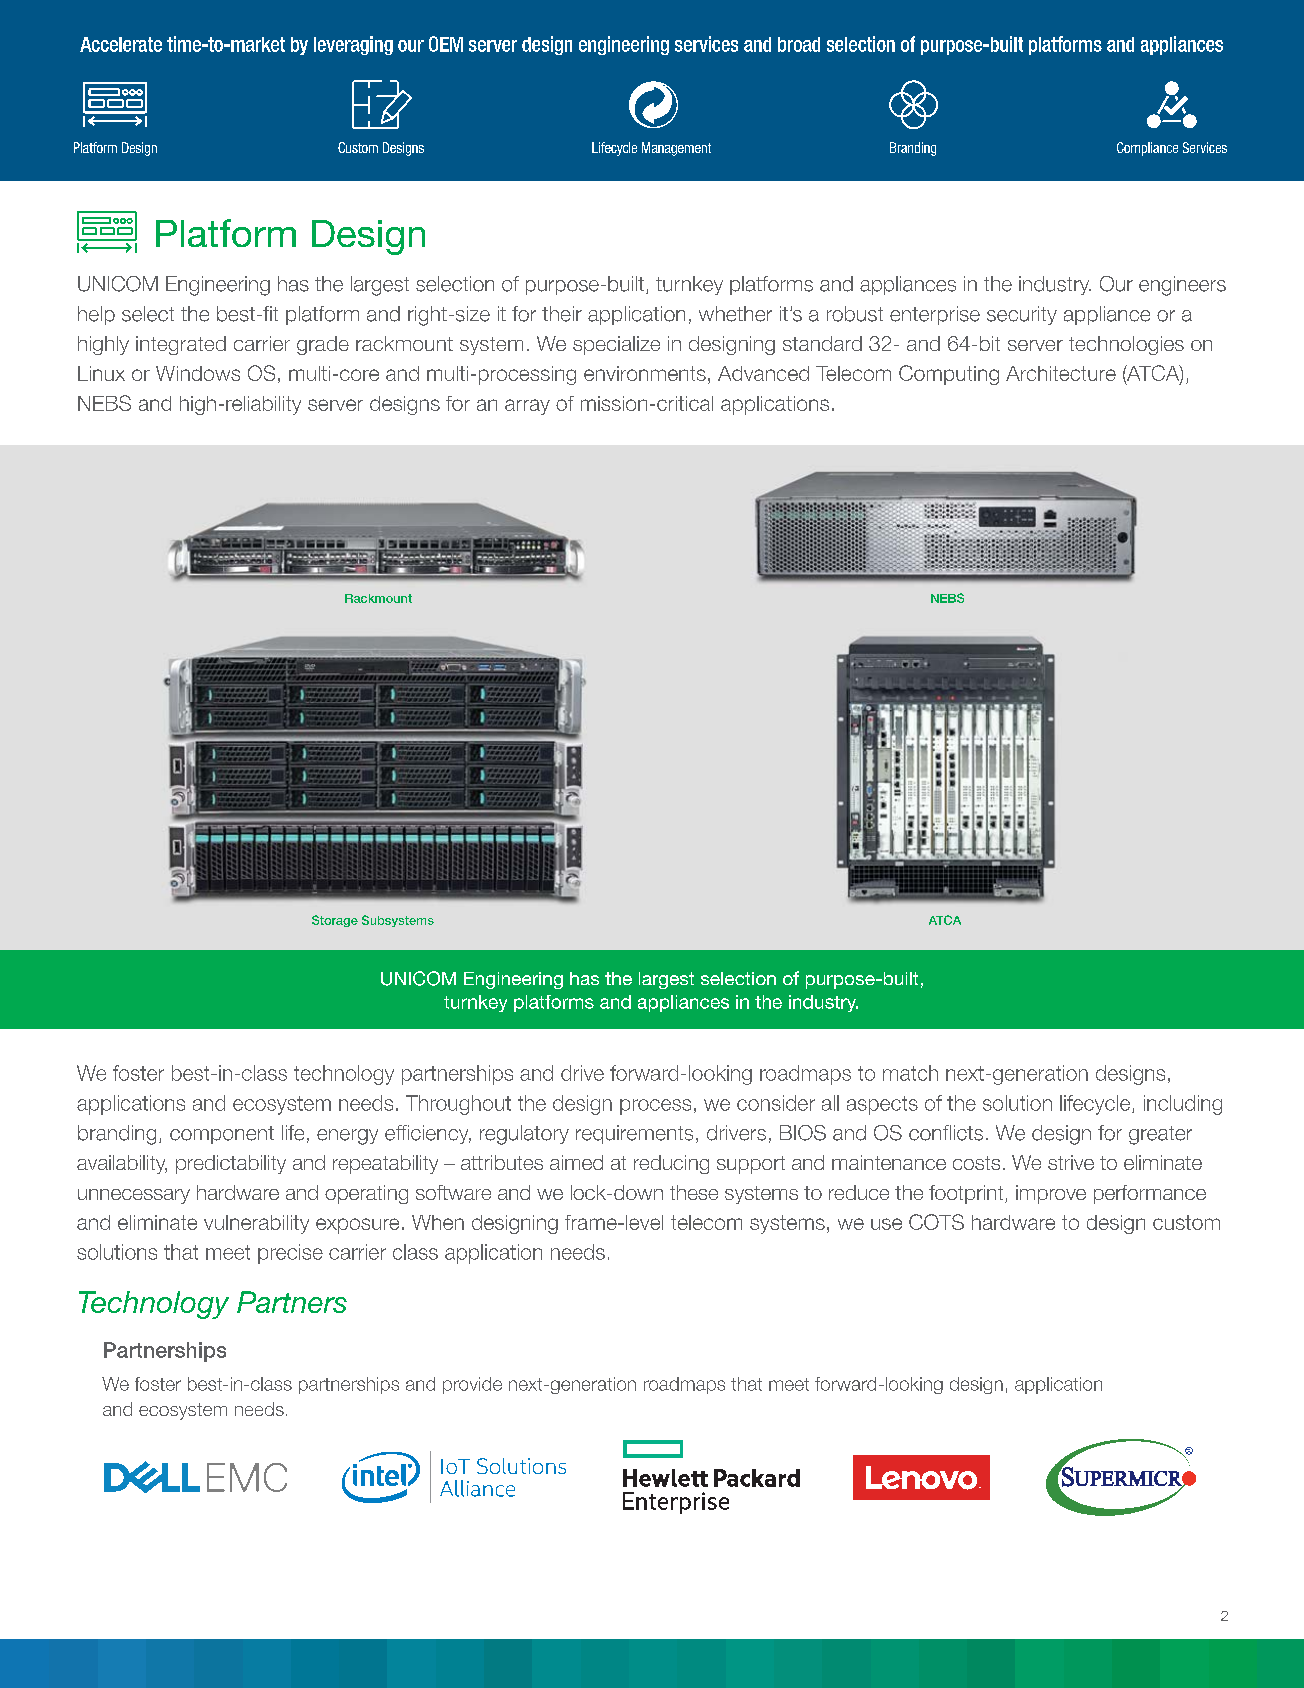 This image has width=1304, height=1688. Describe the element at coordinates (676, 149) in the image. I see `Management` at that location.
